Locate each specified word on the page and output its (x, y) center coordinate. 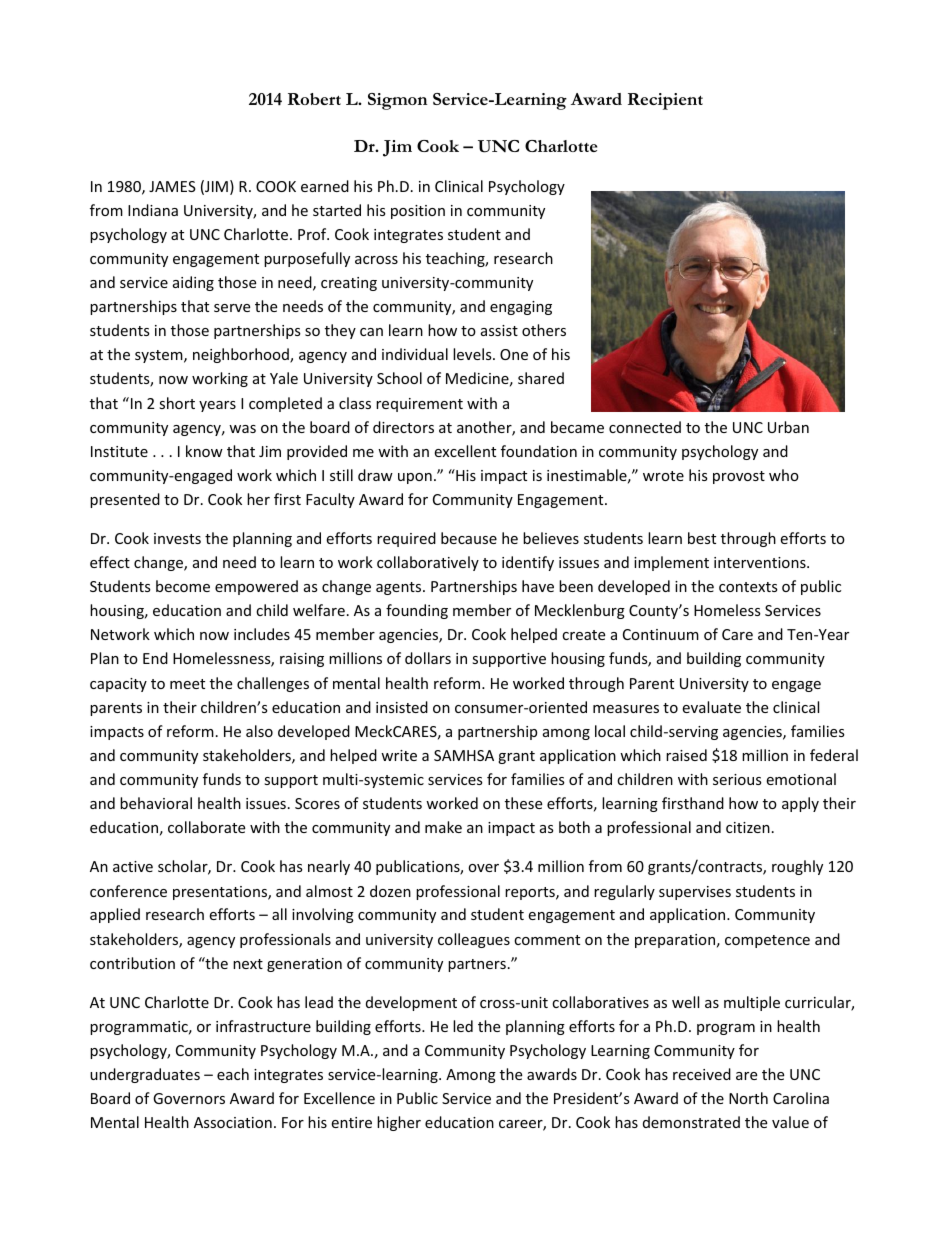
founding (417, 611)
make (443, 827)
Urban (788, 427)
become (183, 586)
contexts (748, 587)
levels (473, 354)
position (418, 212)
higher (399, 1123)
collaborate (206, 827)
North (748, 1098)
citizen (748, 827)
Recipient (665, 101)
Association (233, 1122)
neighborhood (242, 355)
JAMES (172, 186)
